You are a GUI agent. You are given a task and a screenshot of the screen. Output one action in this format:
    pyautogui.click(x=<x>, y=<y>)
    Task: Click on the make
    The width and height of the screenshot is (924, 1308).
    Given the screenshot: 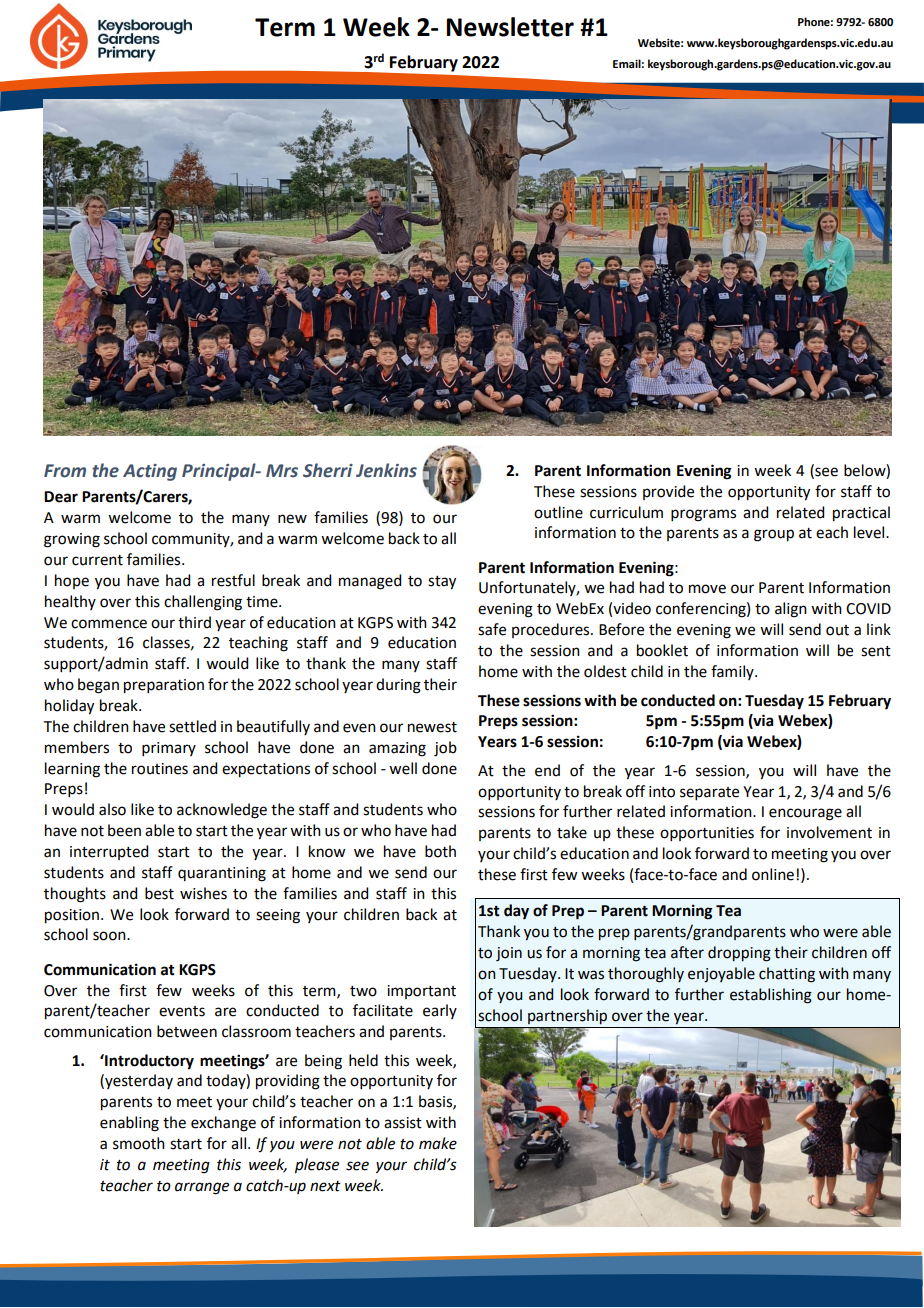 What is the action you would take?
    pyautogui.click(x=438, y=1143)
